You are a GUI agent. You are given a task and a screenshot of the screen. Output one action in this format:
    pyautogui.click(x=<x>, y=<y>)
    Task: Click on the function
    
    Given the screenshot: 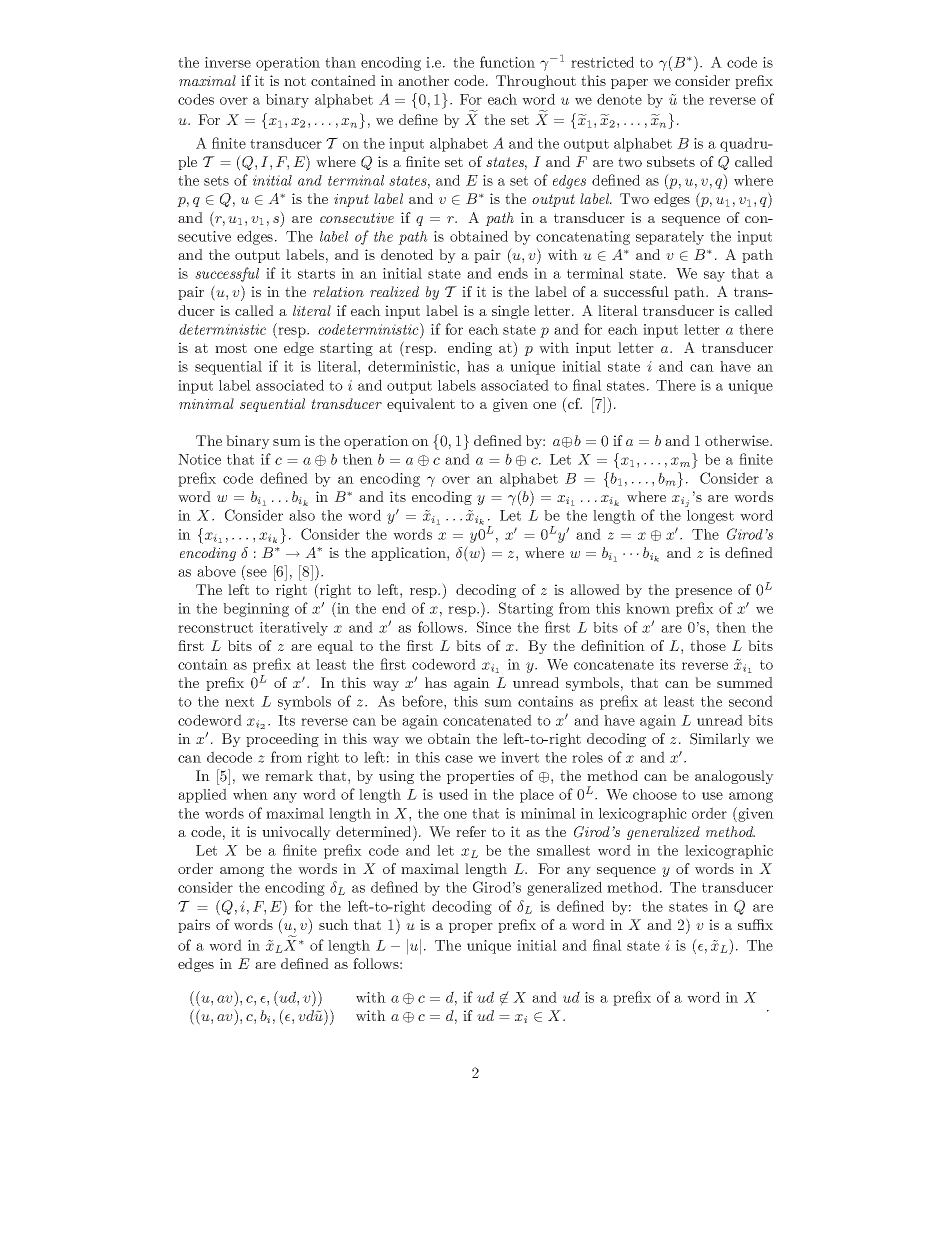 What is the action you would take?
    pyautogui.click(x=507, y=62)
